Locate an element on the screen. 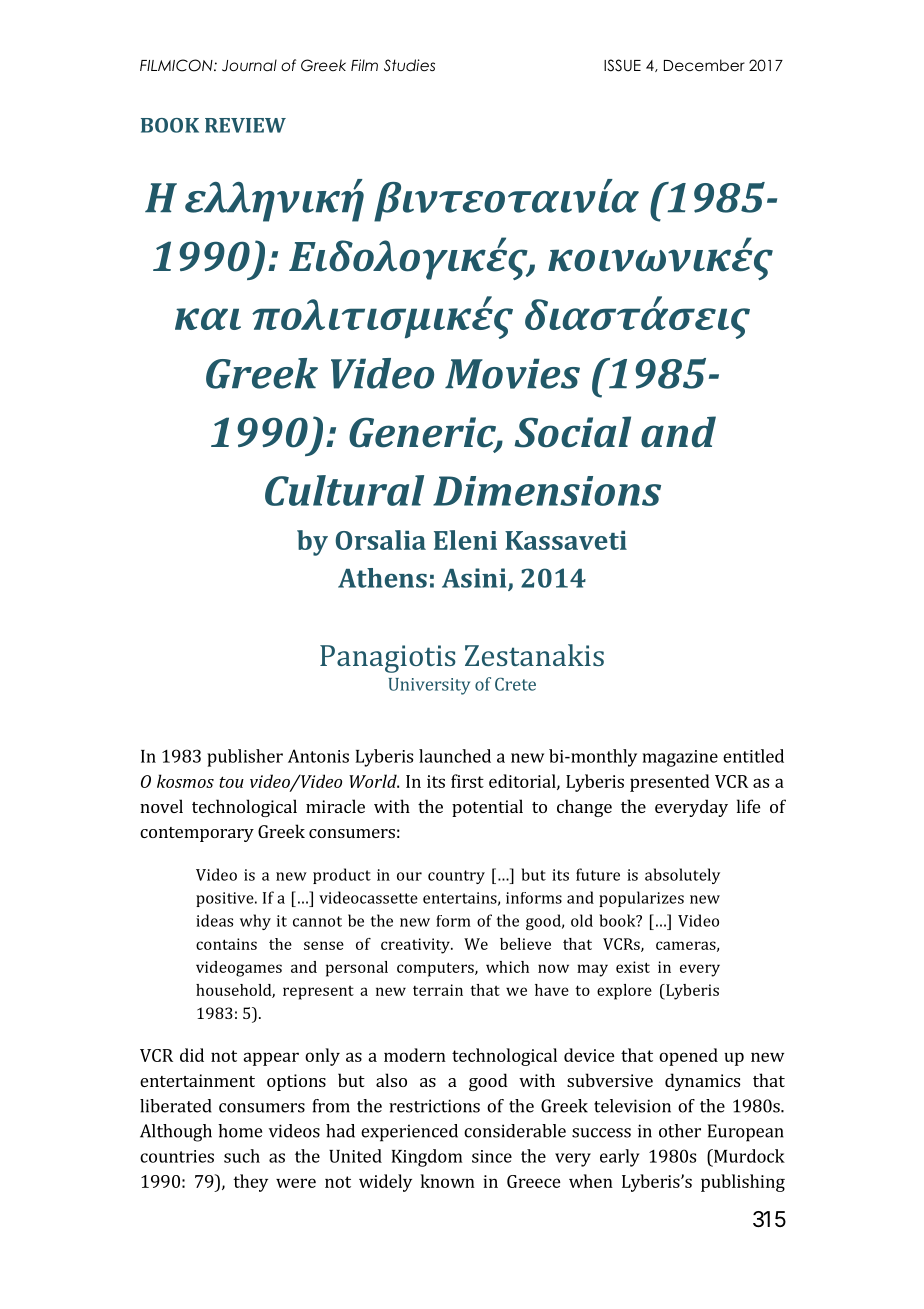 This screenshot has height=1309, width=924. December is located at coordinates (704, 65).
